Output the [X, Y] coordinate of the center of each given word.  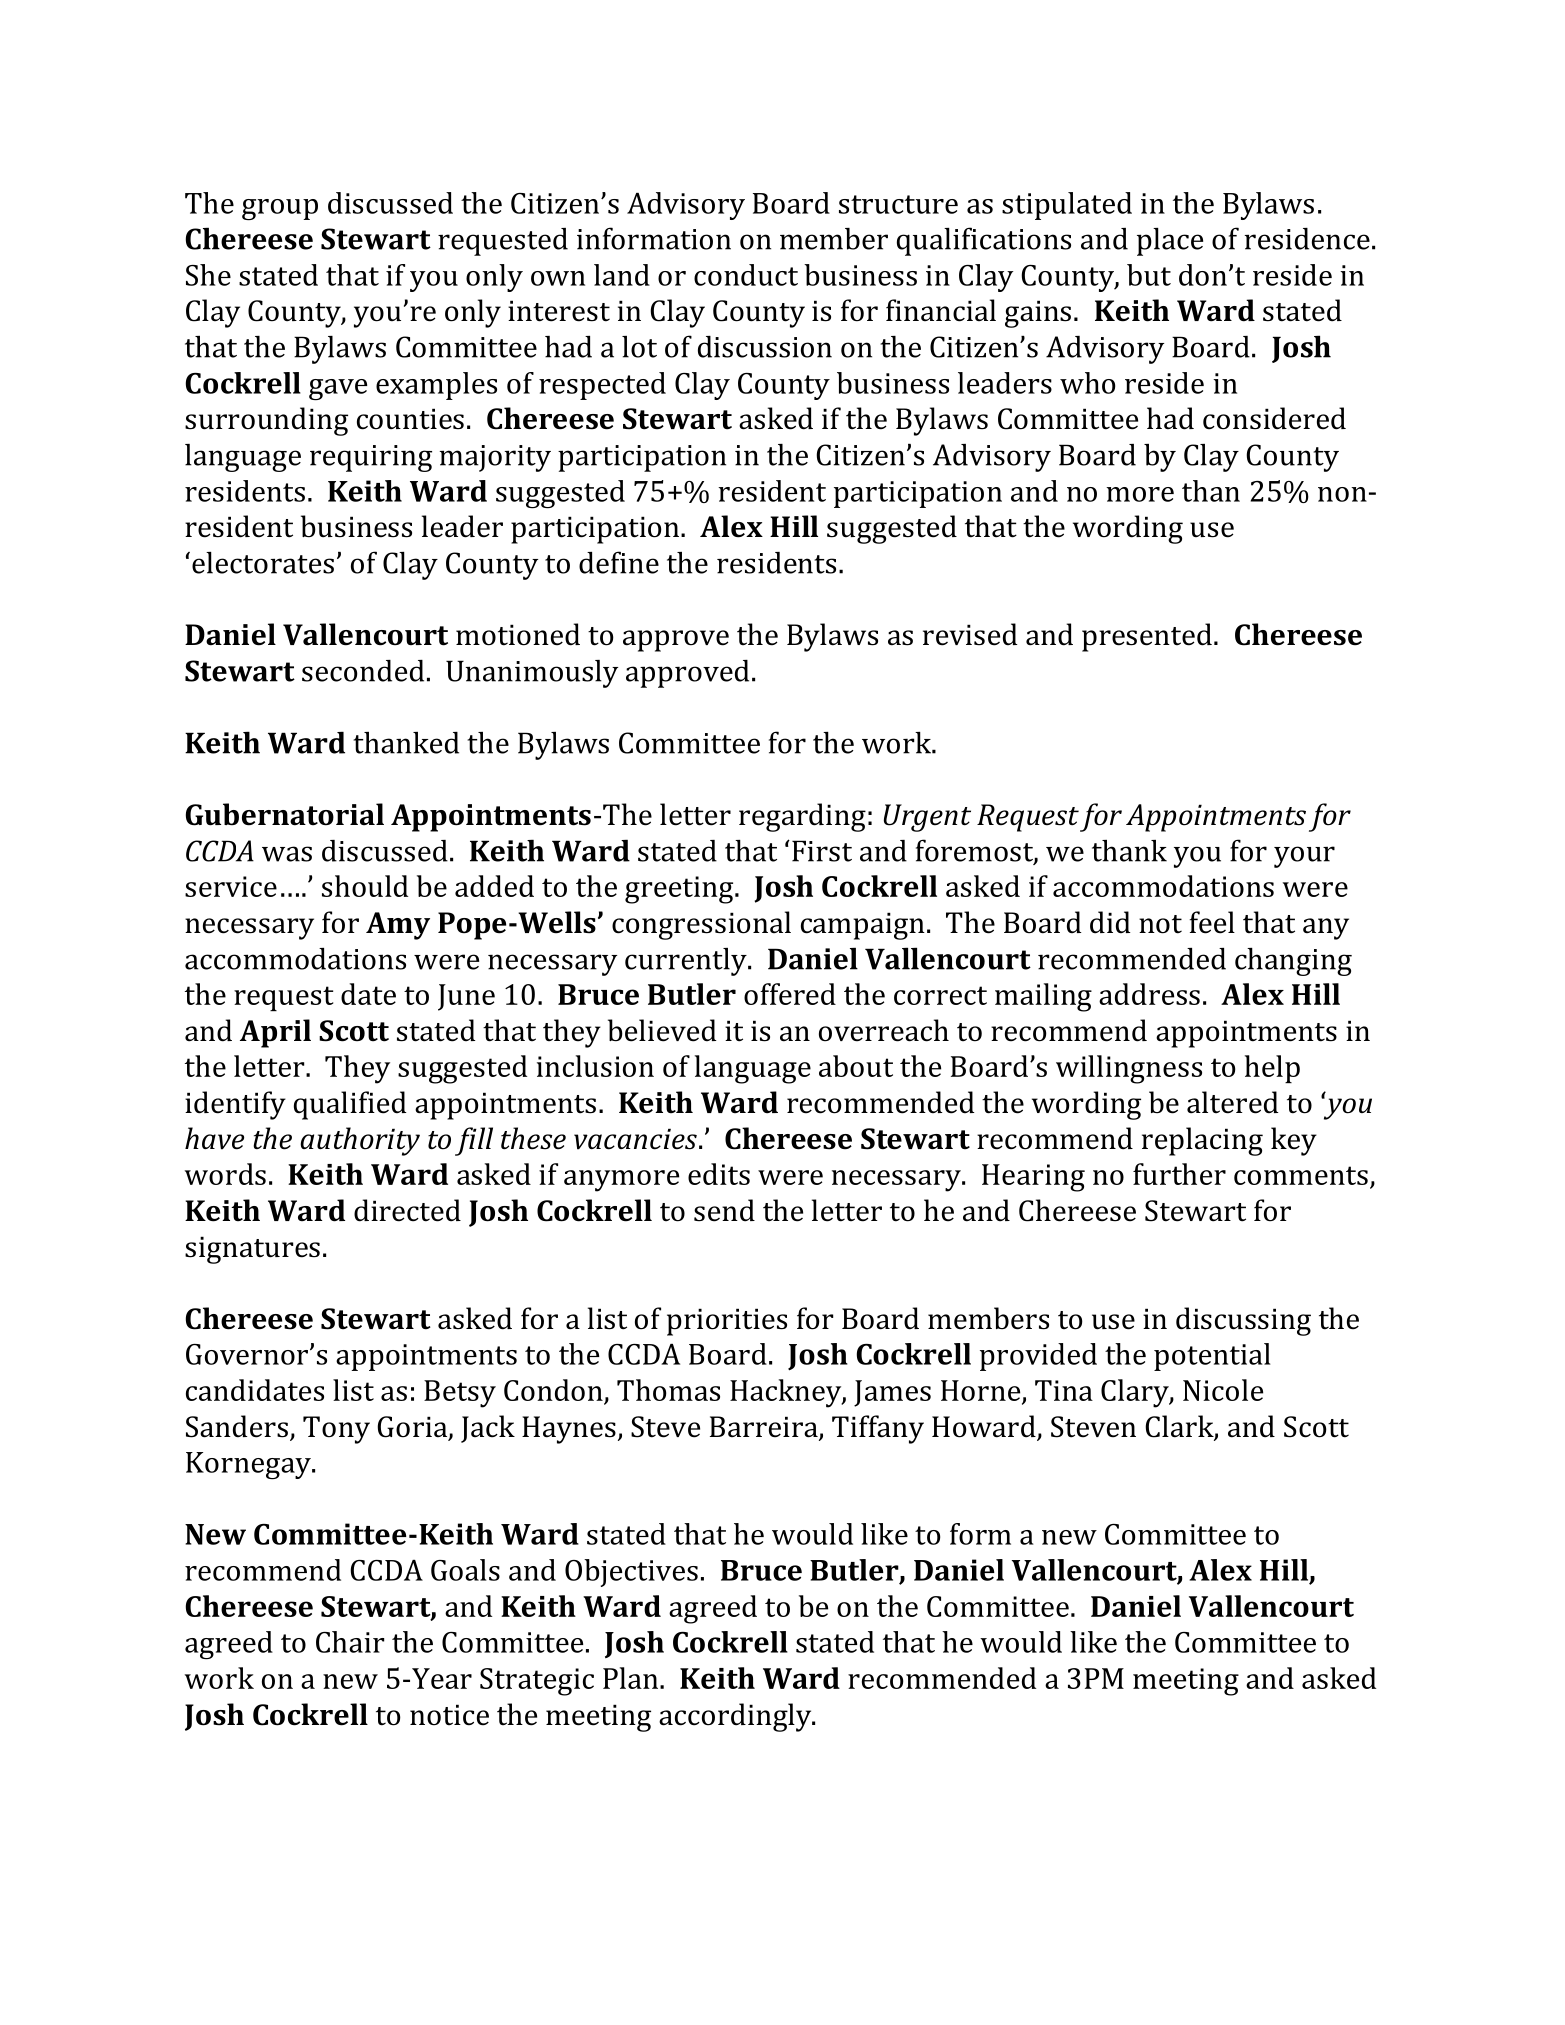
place [1170, 242]
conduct [746, 275]
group [280, 209]
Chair [350, 1642]
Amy [398, 926]
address [1149, 994]
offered [790, 994]
